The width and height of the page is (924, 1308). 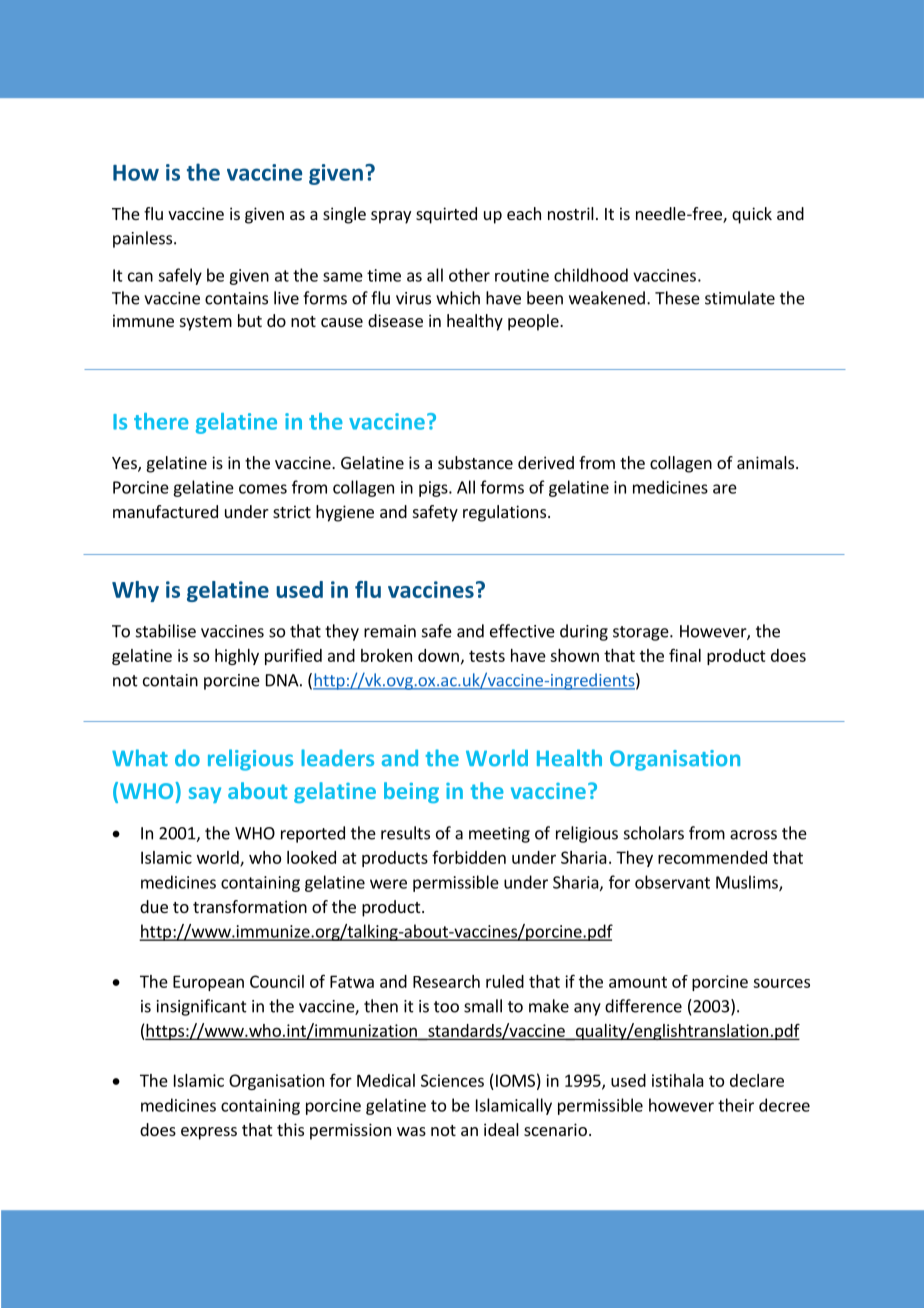 I want to click on quick, so click(x=752, y=215).
